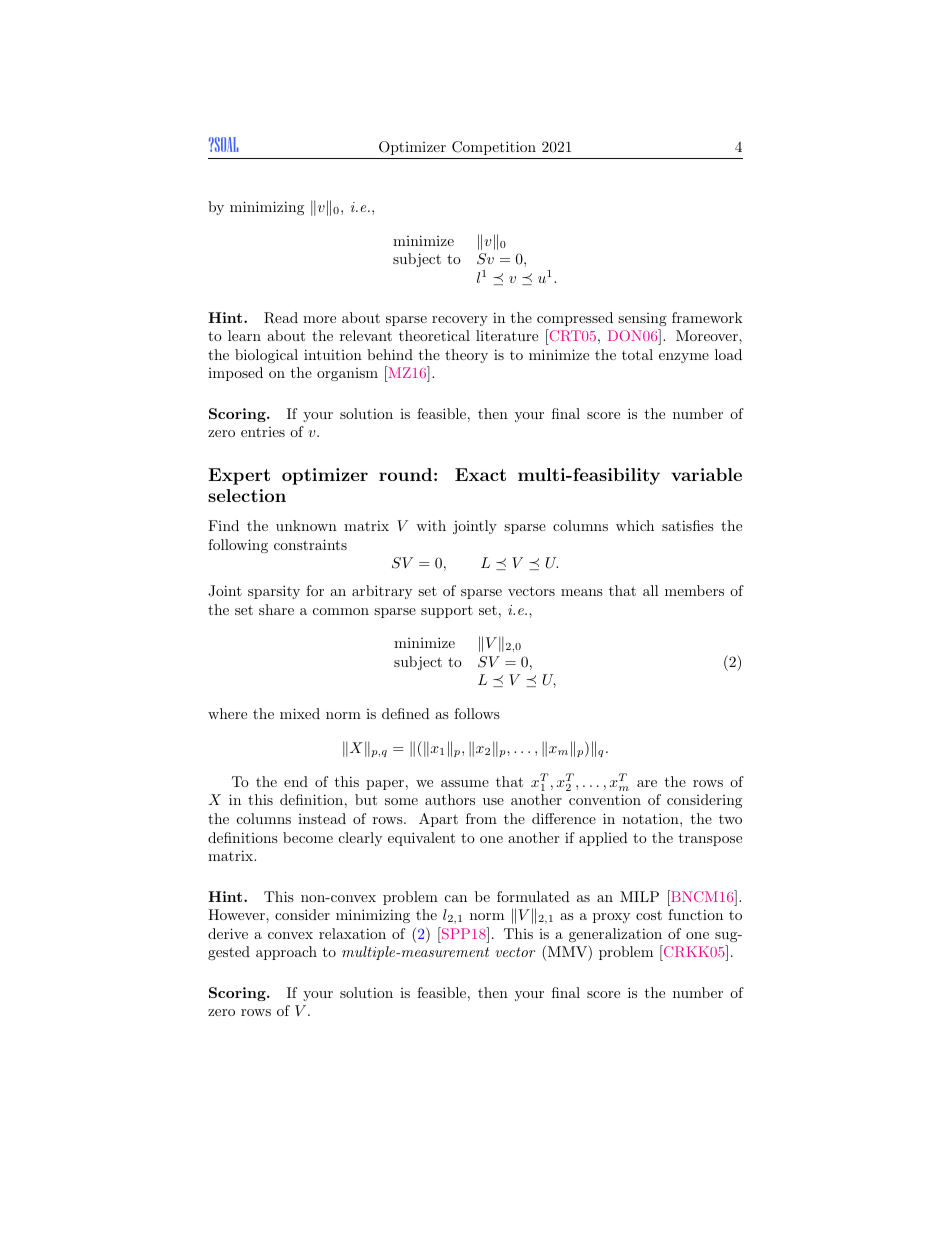  I want to click on mixed, so click(300, 713).
